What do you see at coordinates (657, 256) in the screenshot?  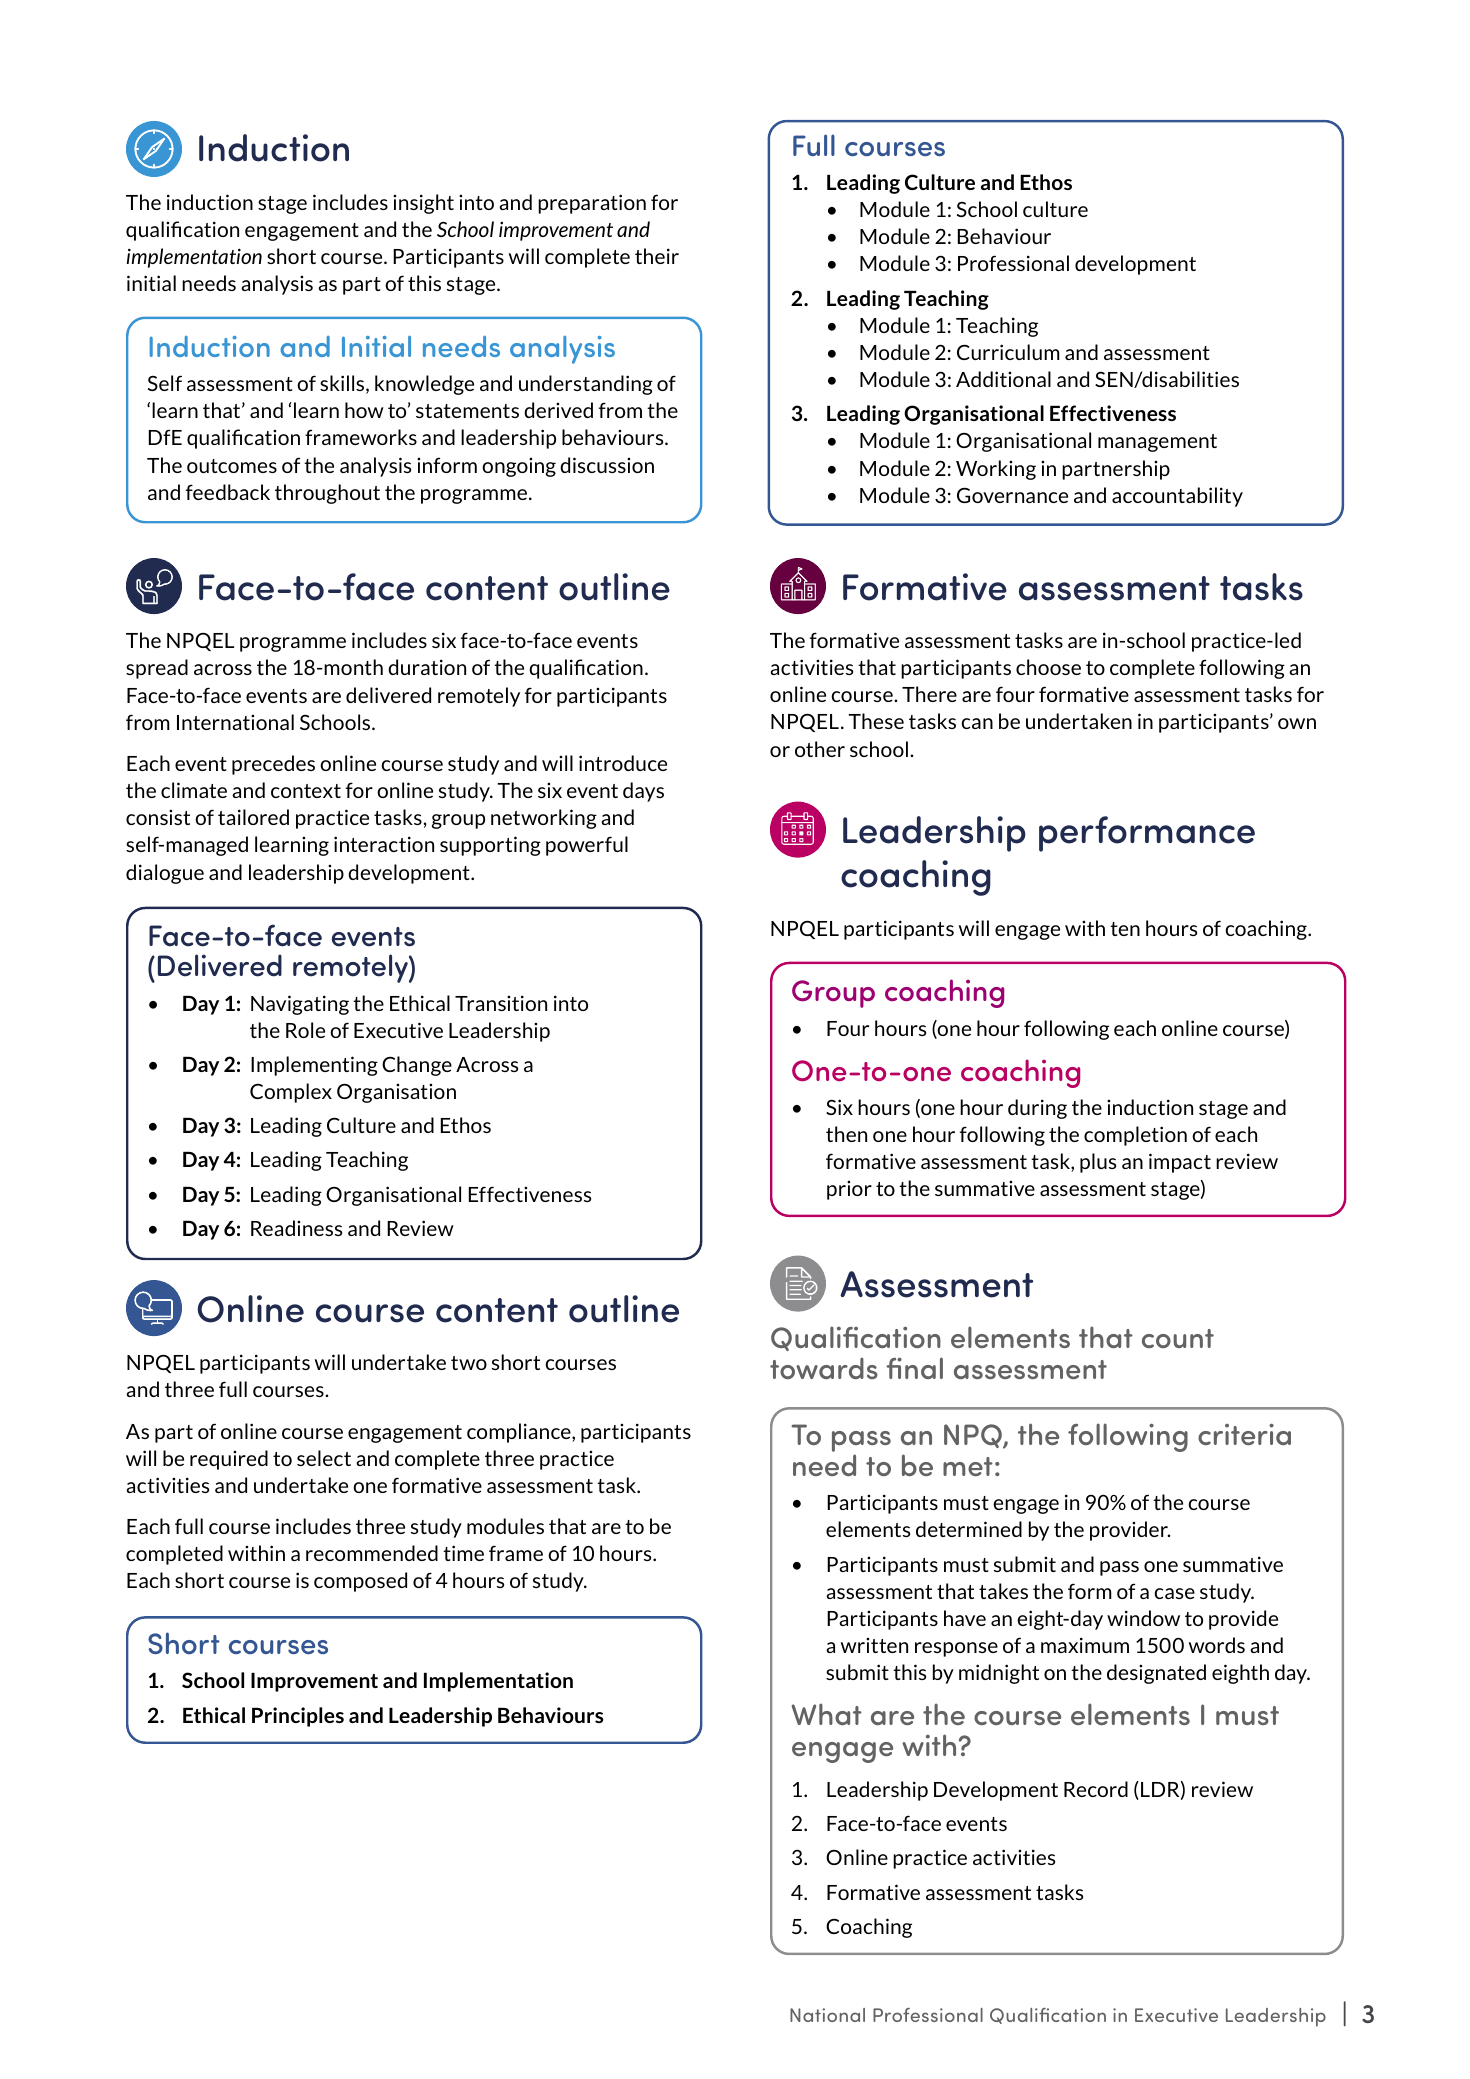 I see `their` at bounding box center [657, 256].
